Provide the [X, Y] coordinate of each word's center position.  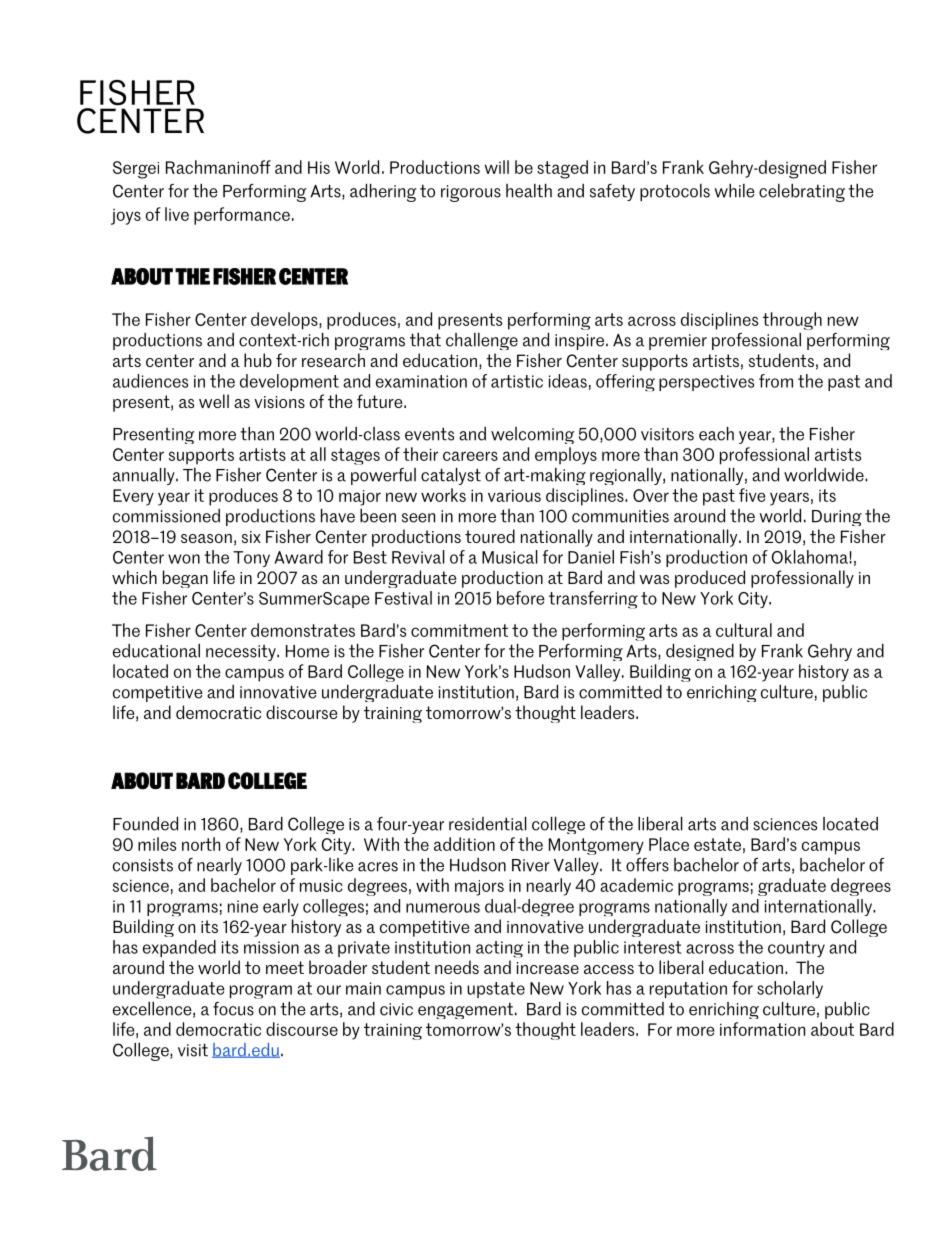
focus [233, 1009]
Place [669, 844]
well [214, 401]
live [177, 214]
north [201, 844]
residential [488, 824]
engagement [465, 1010]
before [521, 598]
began [185, 579]
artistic [517, 381]
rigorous [471, 193]
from [776, 381]
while [735, 191]
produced [710, 579]
